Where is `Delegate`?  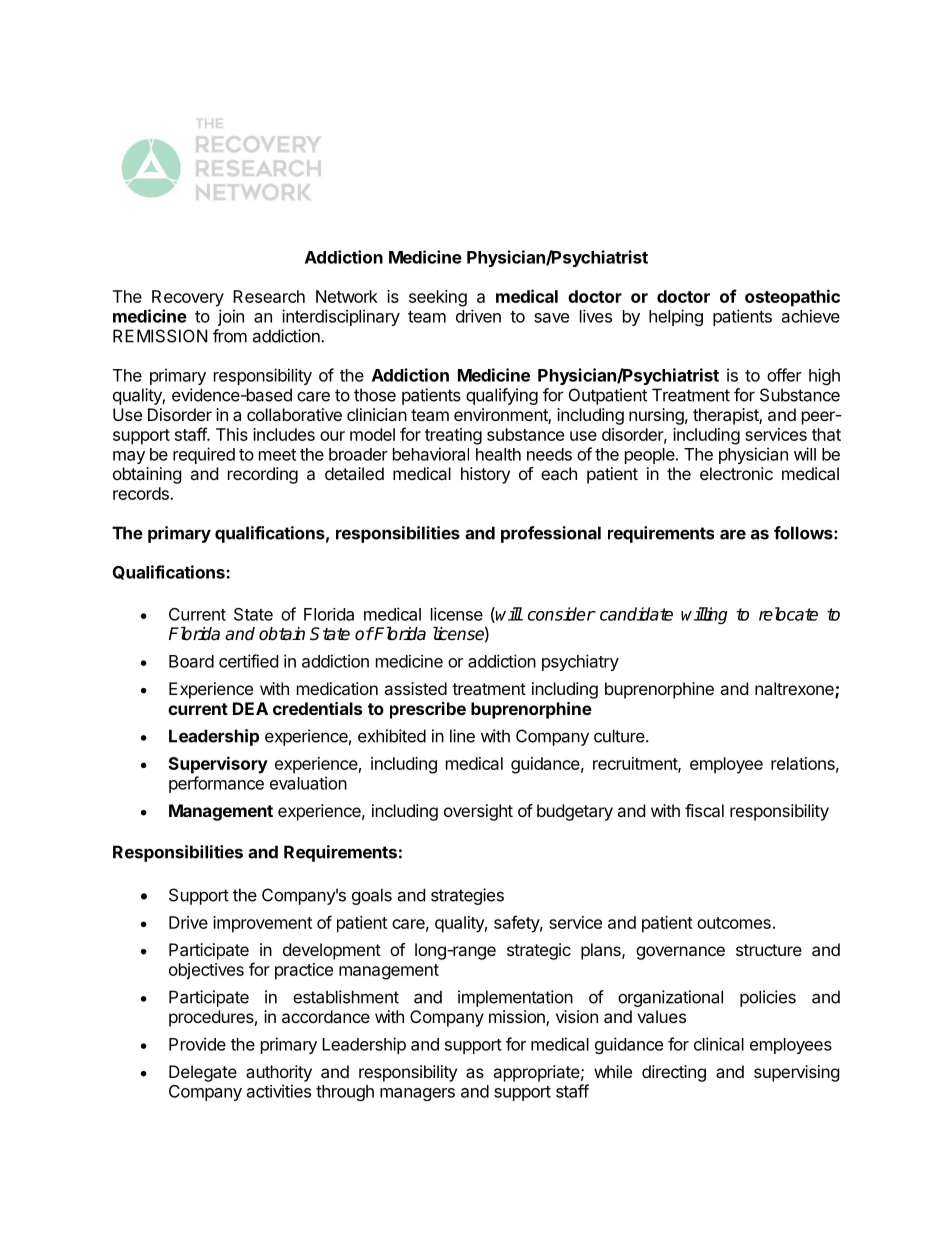 Delegate is located at coordinates (203, 1073).
